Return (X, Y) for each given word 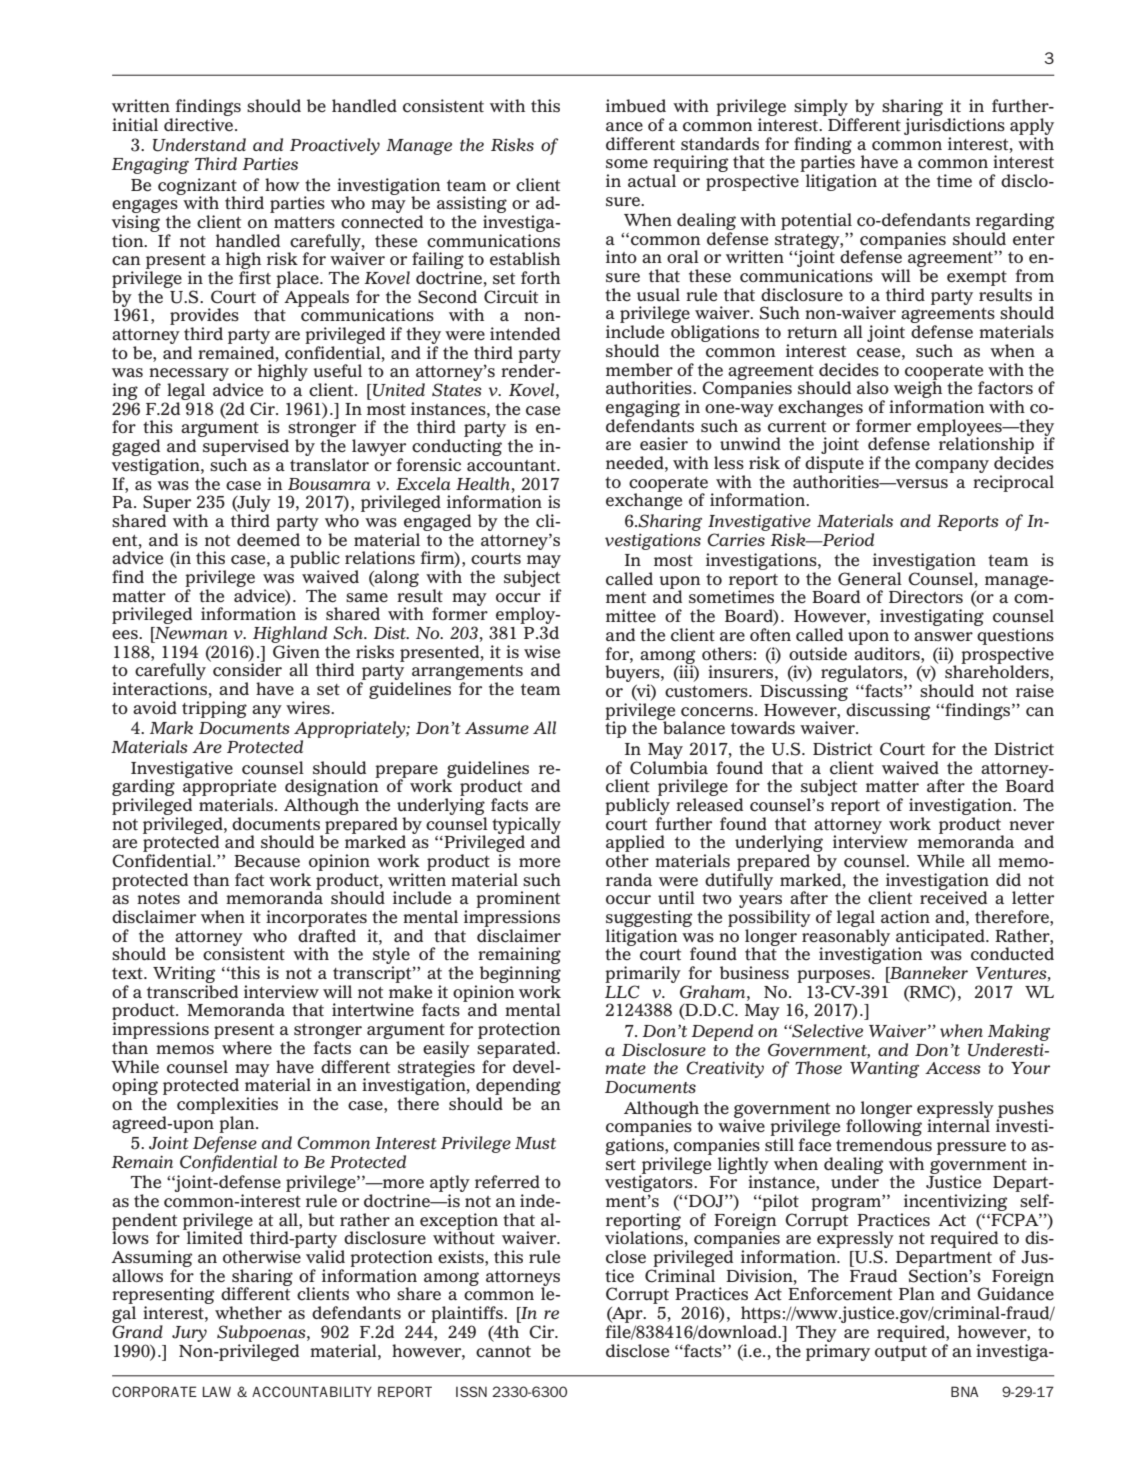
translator (329, 465)
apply (1032, 126)
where (247, 1048)
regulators (863, 675)
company (952, 466)
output (901, 1353)
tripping (214, 709)
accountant (512, 466)
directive (200, 125)
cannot (503, 1352)
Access (953, 1068)
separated (517, 1049)
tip (616, 728)
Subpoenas (262, 1333)
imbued (636, 106)
